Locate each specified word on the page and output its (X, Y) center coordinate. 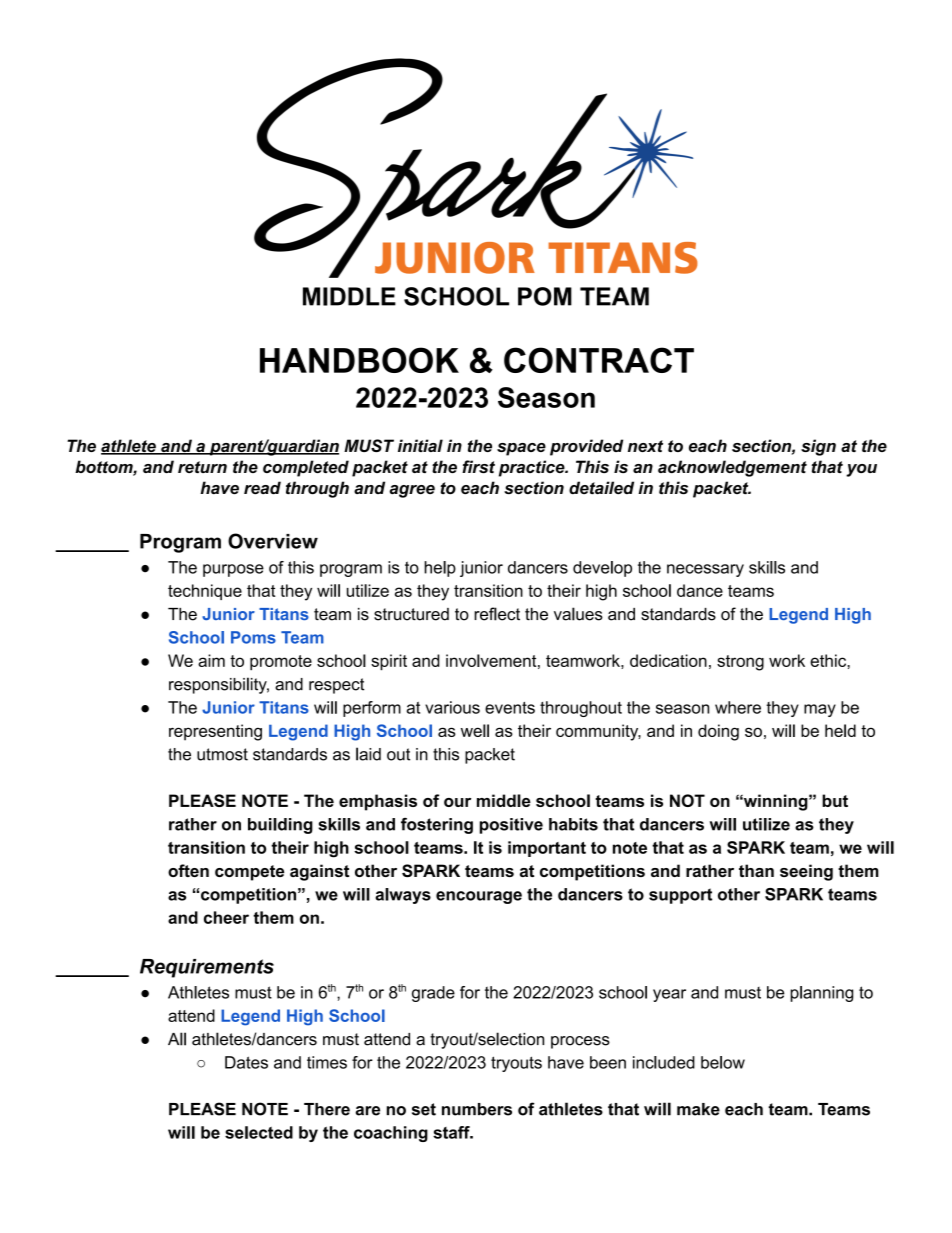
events (510, 708)
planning (821, 994)
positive (511, 826)
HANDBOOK (359, 360)
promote (281, 663)
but (835, 800)
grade (433, 994)
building (280, 826)
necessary (705, 570)
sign (818, 447)
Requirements (207, 968)
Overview (273, 541)
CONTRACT (599, 360)
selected (259, 1132)
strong (740, 663)
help (440, 569)
